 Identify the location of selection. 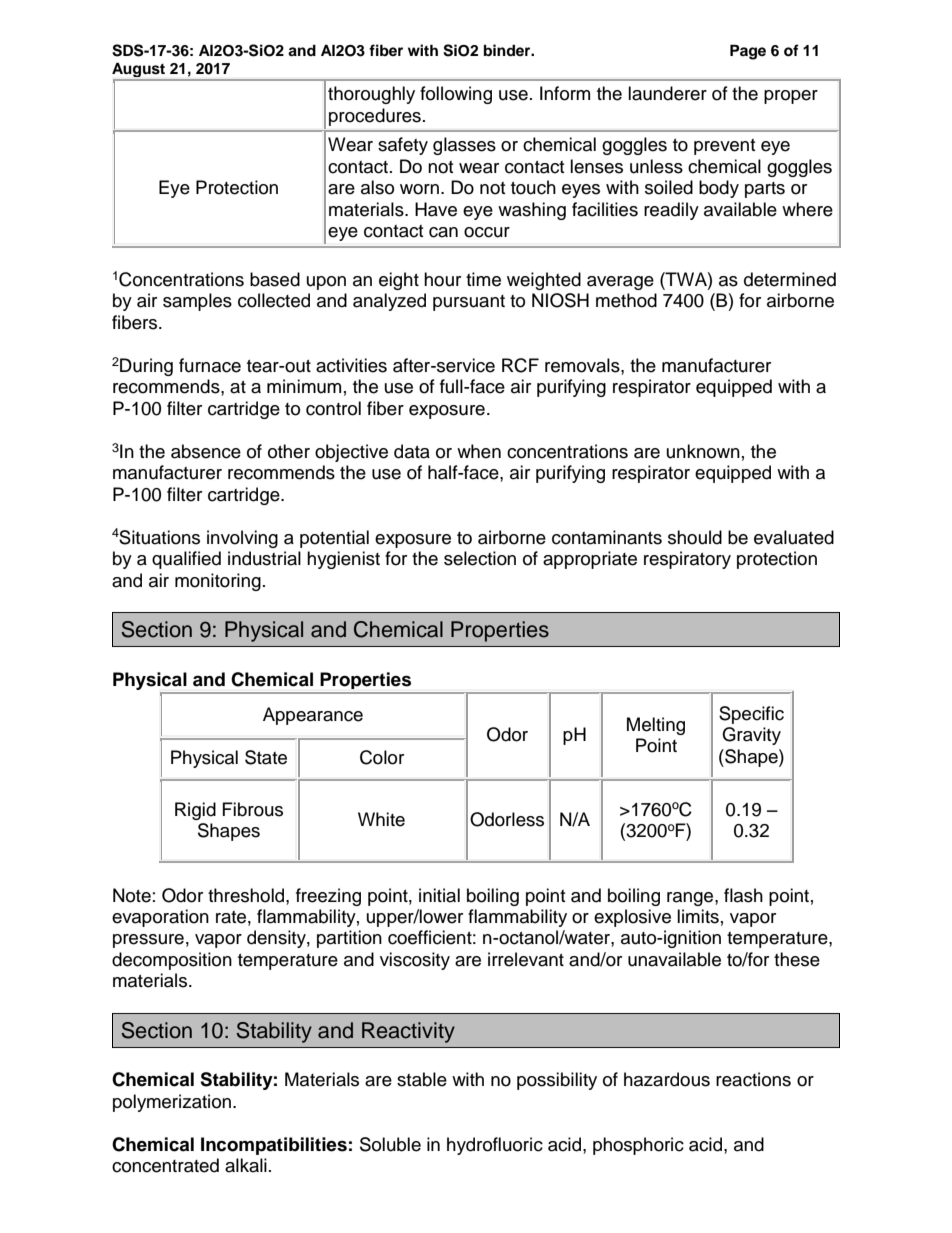
(480, 558).
